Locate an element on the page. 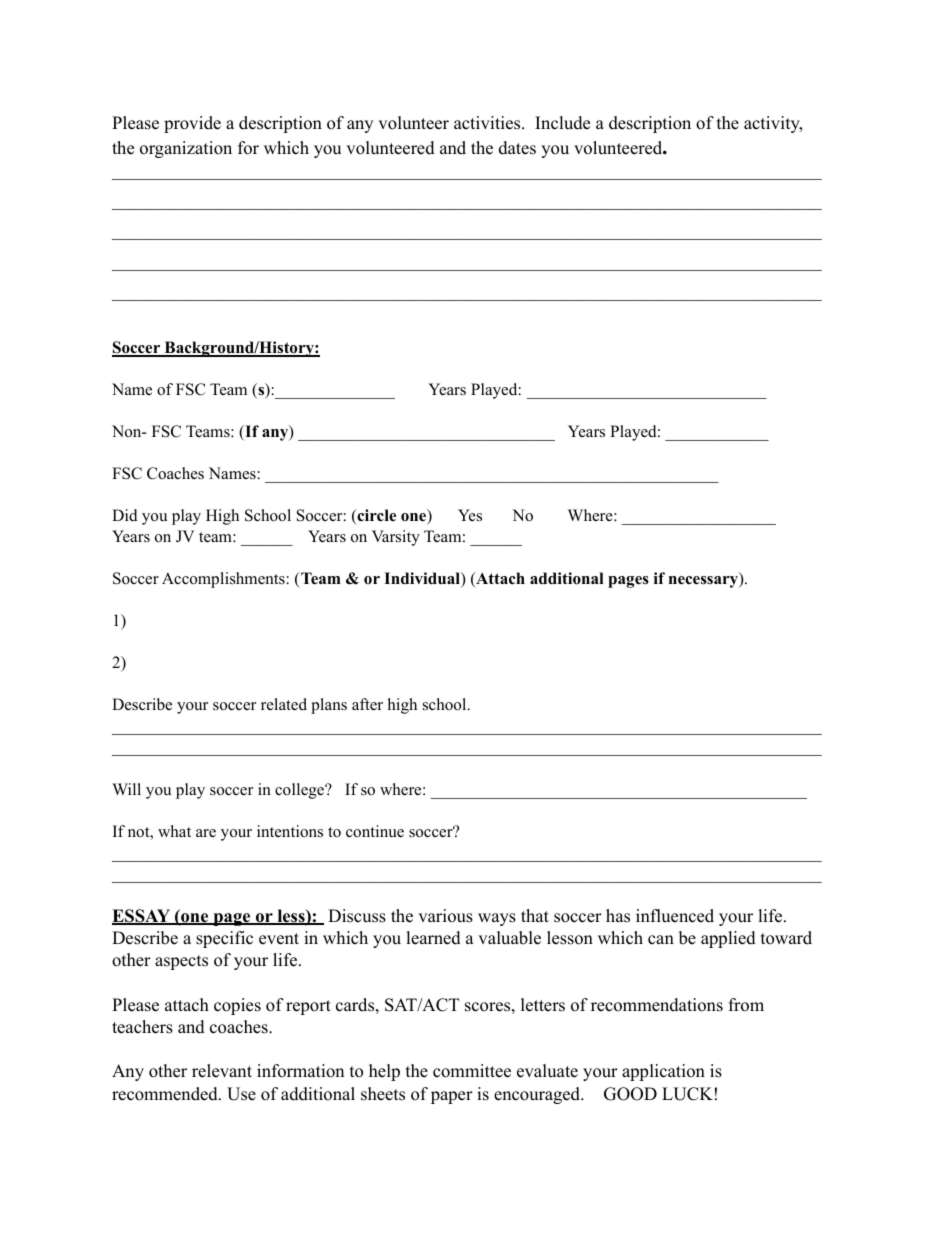  activities is located at coordinates (487, 123).
